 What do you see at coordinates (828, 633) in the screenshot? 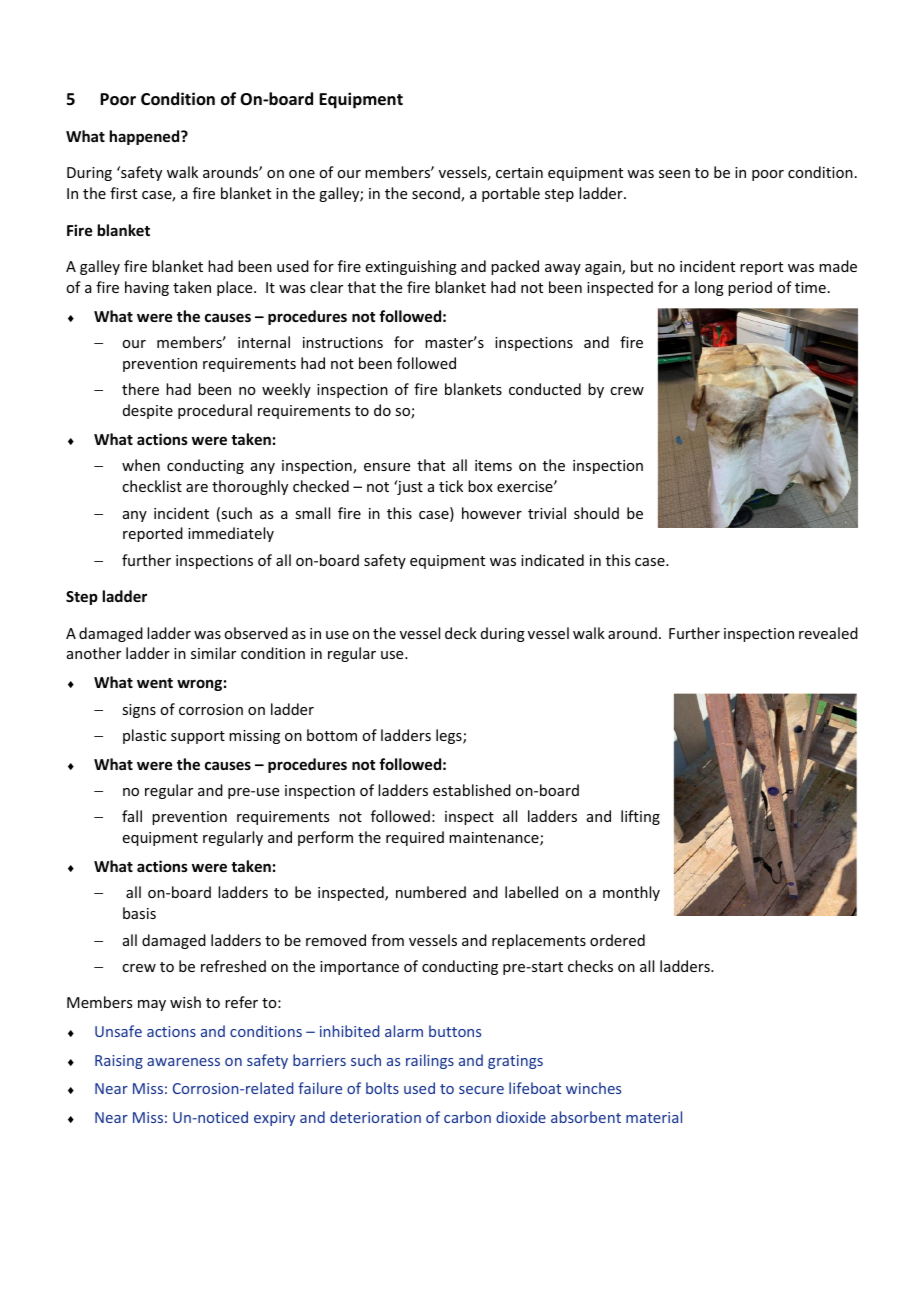
I see `revealed` at bounding box center [828, 633].
